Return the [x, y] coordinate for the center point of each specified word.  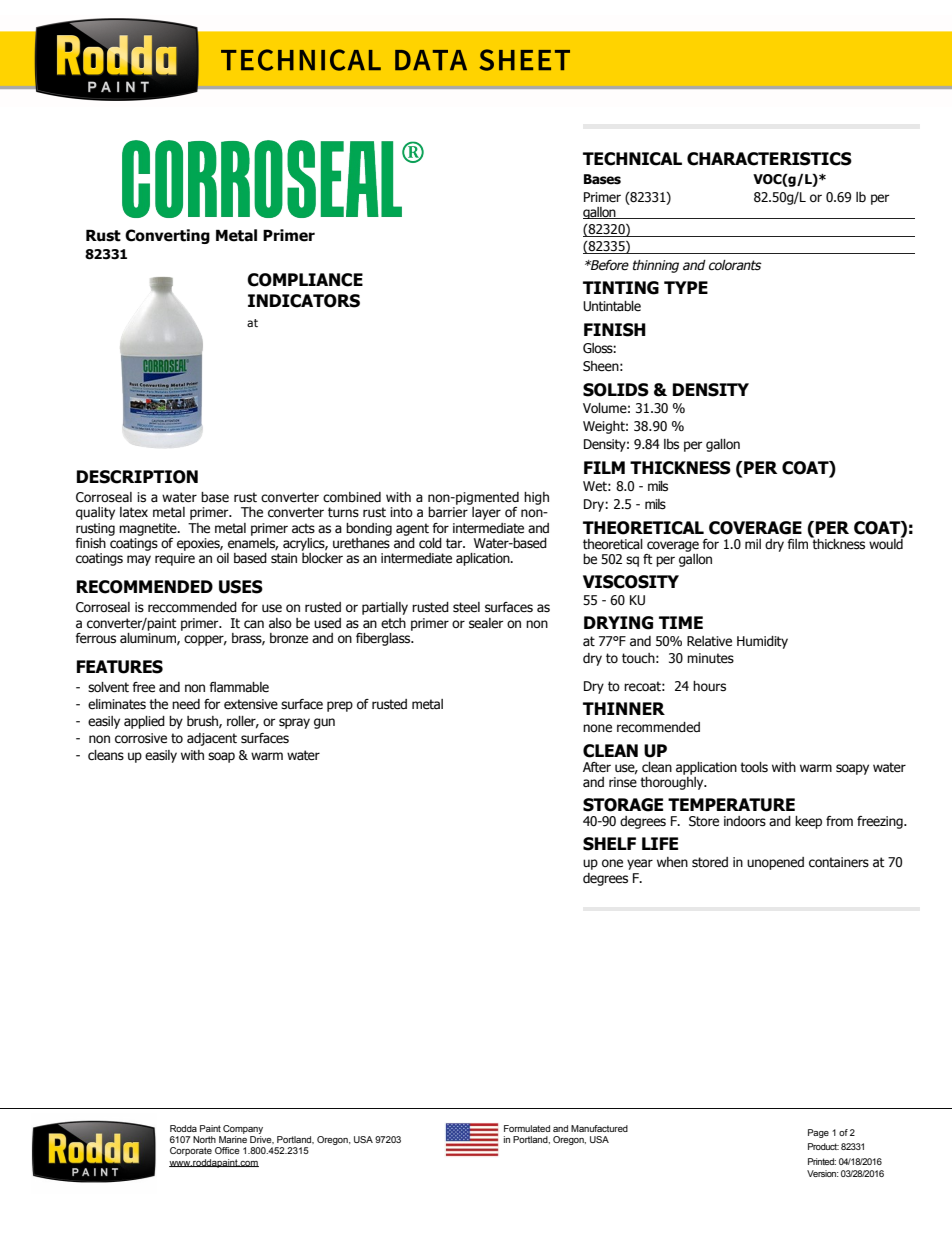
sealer [486, 623]
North [204, 1139]
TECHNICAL [632, 159]
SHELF [609, 844]
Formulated [527, 1128]
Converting [167, 236]
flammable [239, 687]
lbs [671, 444]
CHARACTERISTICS [769, 159]
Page [818, 1133]
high [536, 498]
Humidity [762, 642]
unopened [775, 863]
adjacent [212, 739]
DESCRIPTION [137, 477]
